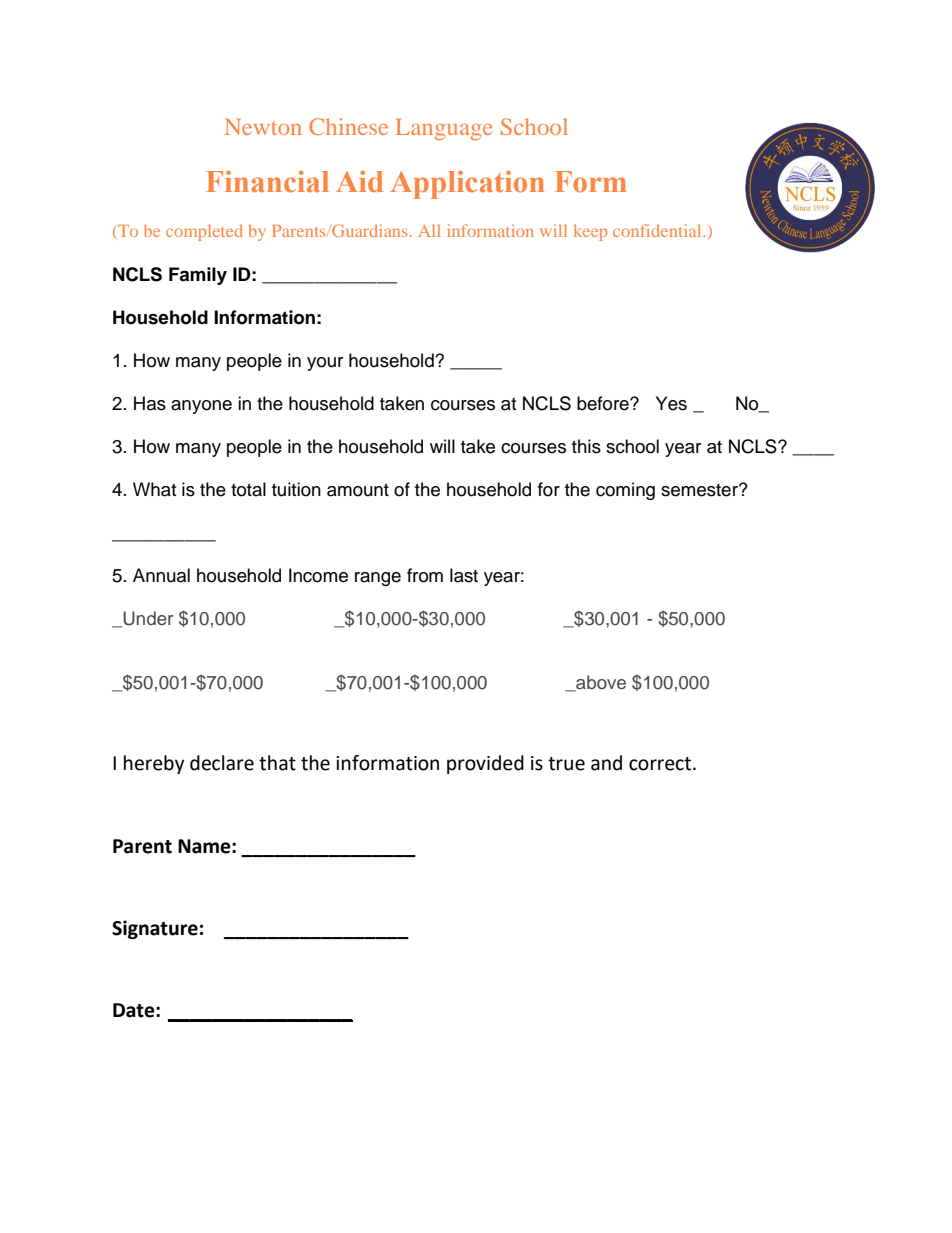 The image size is (952, 1233). What do you see at coordinates (586, 446) in the image?
I see `this` at bounding box center [586, 446].
